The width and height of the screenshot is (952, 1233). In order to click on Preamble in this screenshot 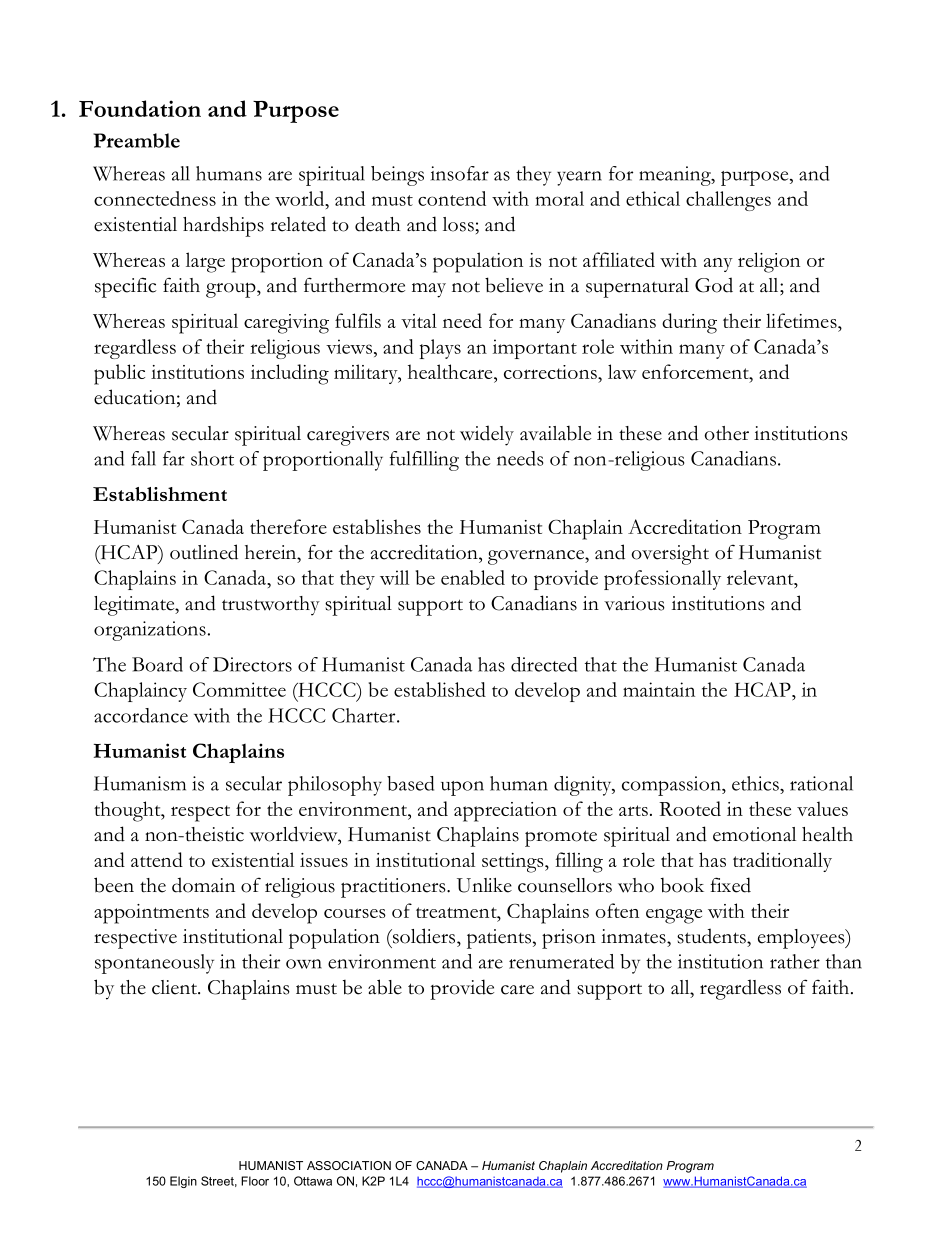, I will do `click(136, 140)`.
